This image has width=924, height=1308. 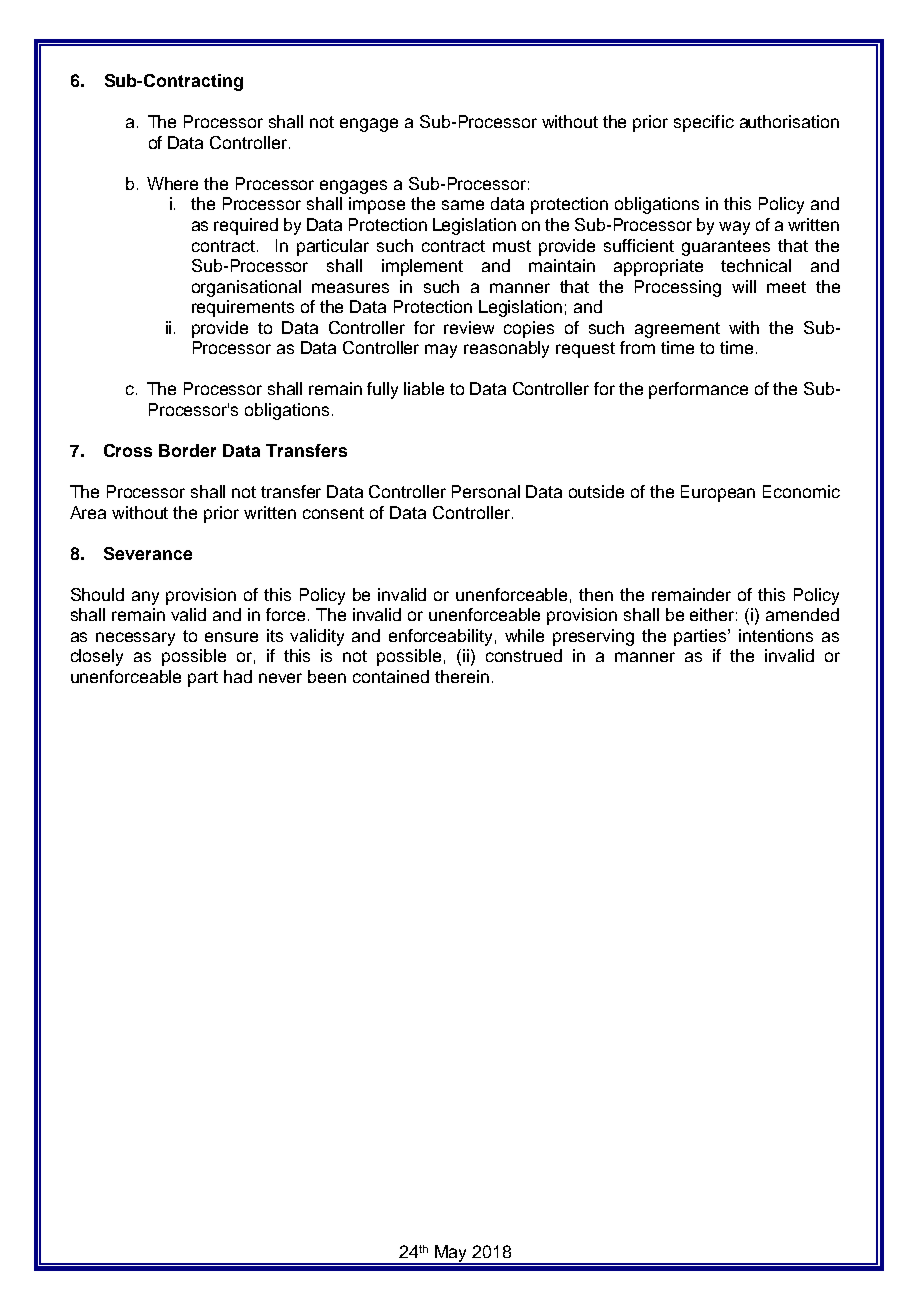 I want to click on necessary, so click(x=135, y=639).
